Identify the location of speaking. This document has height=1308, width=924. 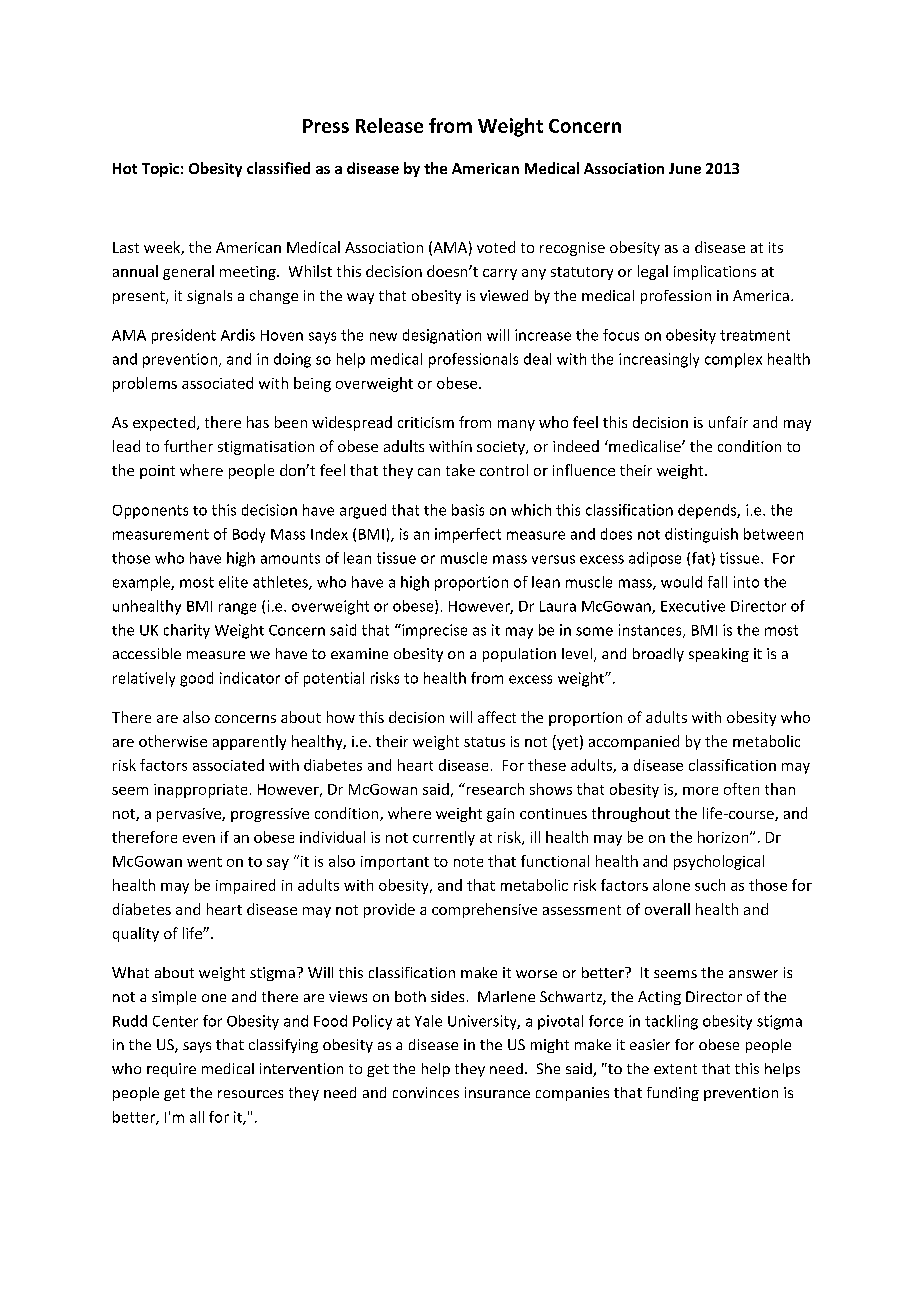
(719, 655).
